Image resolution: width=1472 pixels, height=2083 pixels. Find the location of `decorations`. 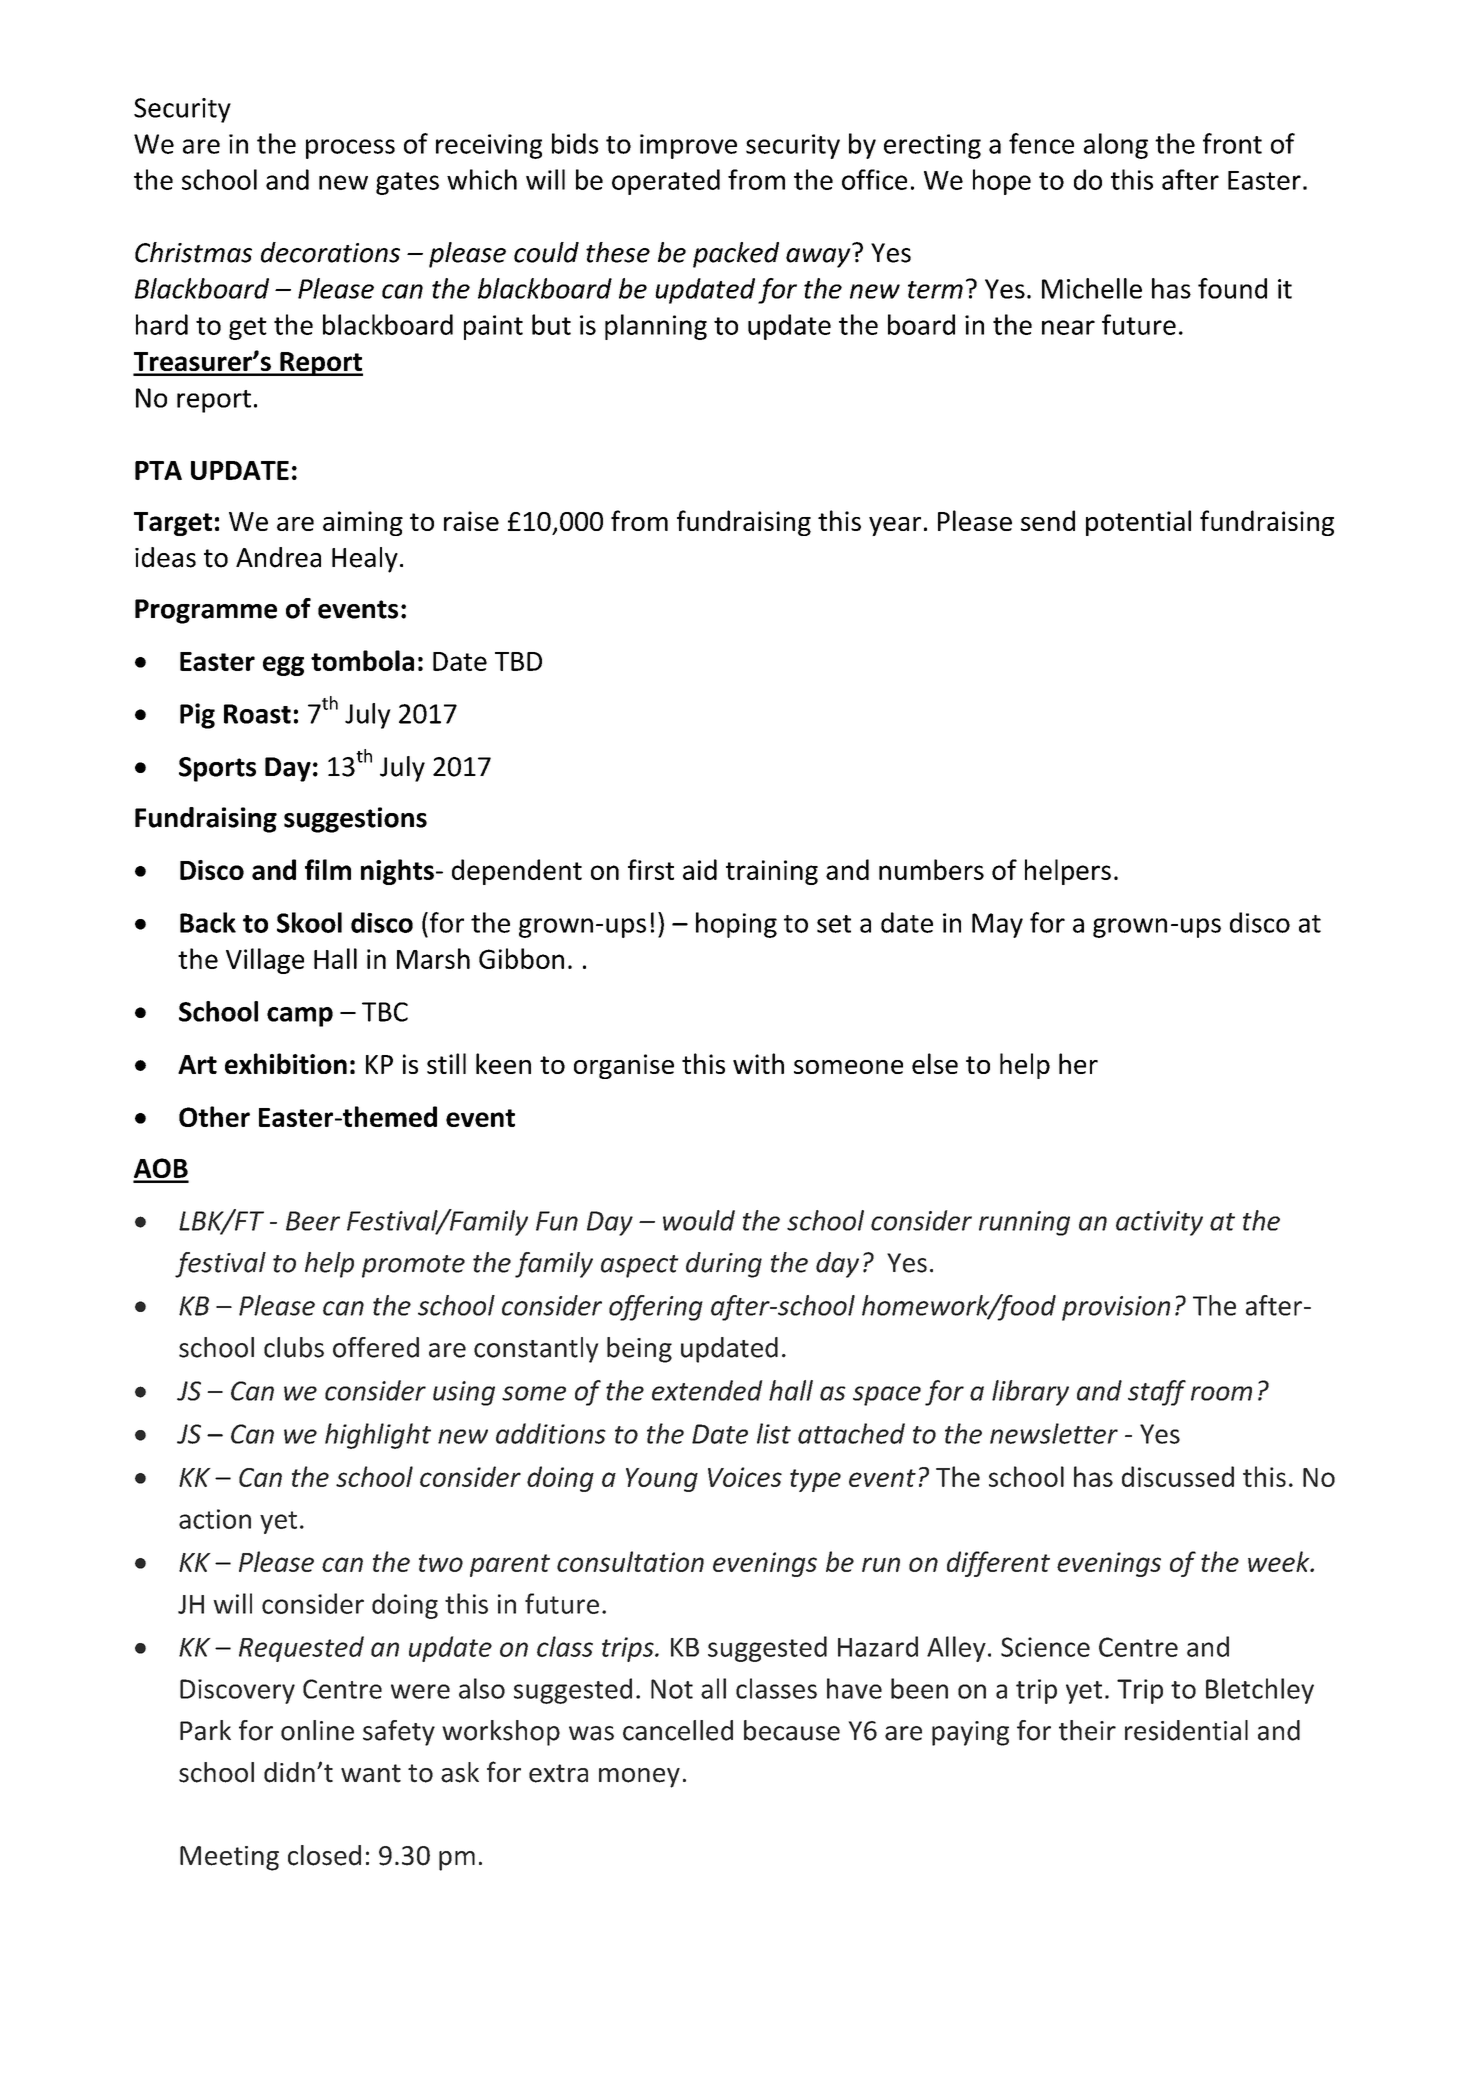

decorations is located at coordinates (330, 252).
